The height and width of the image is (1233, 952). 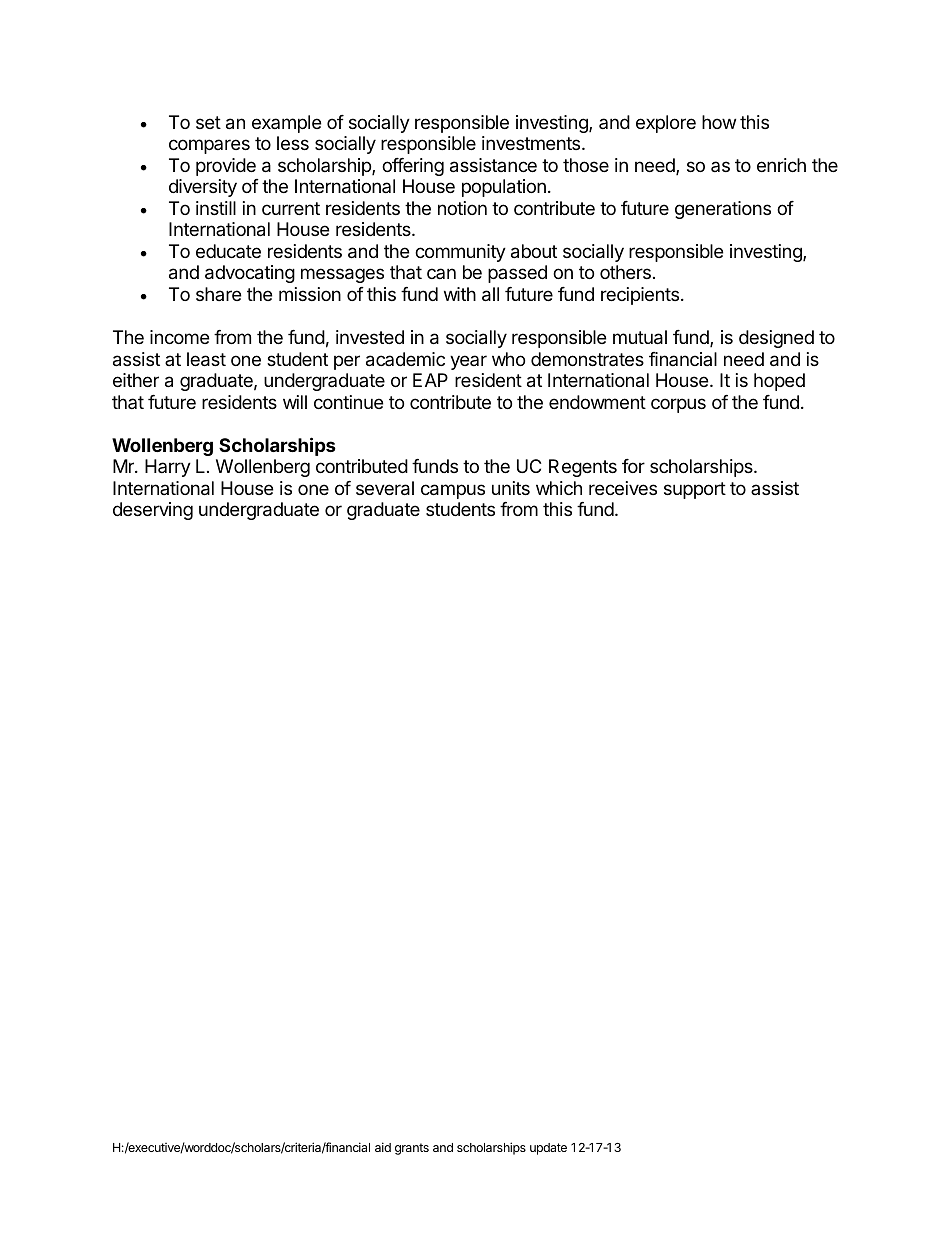 What do you see at coordinates (412, 1149) in the image?
I see `grants` at bounding box center [412, 1149].
